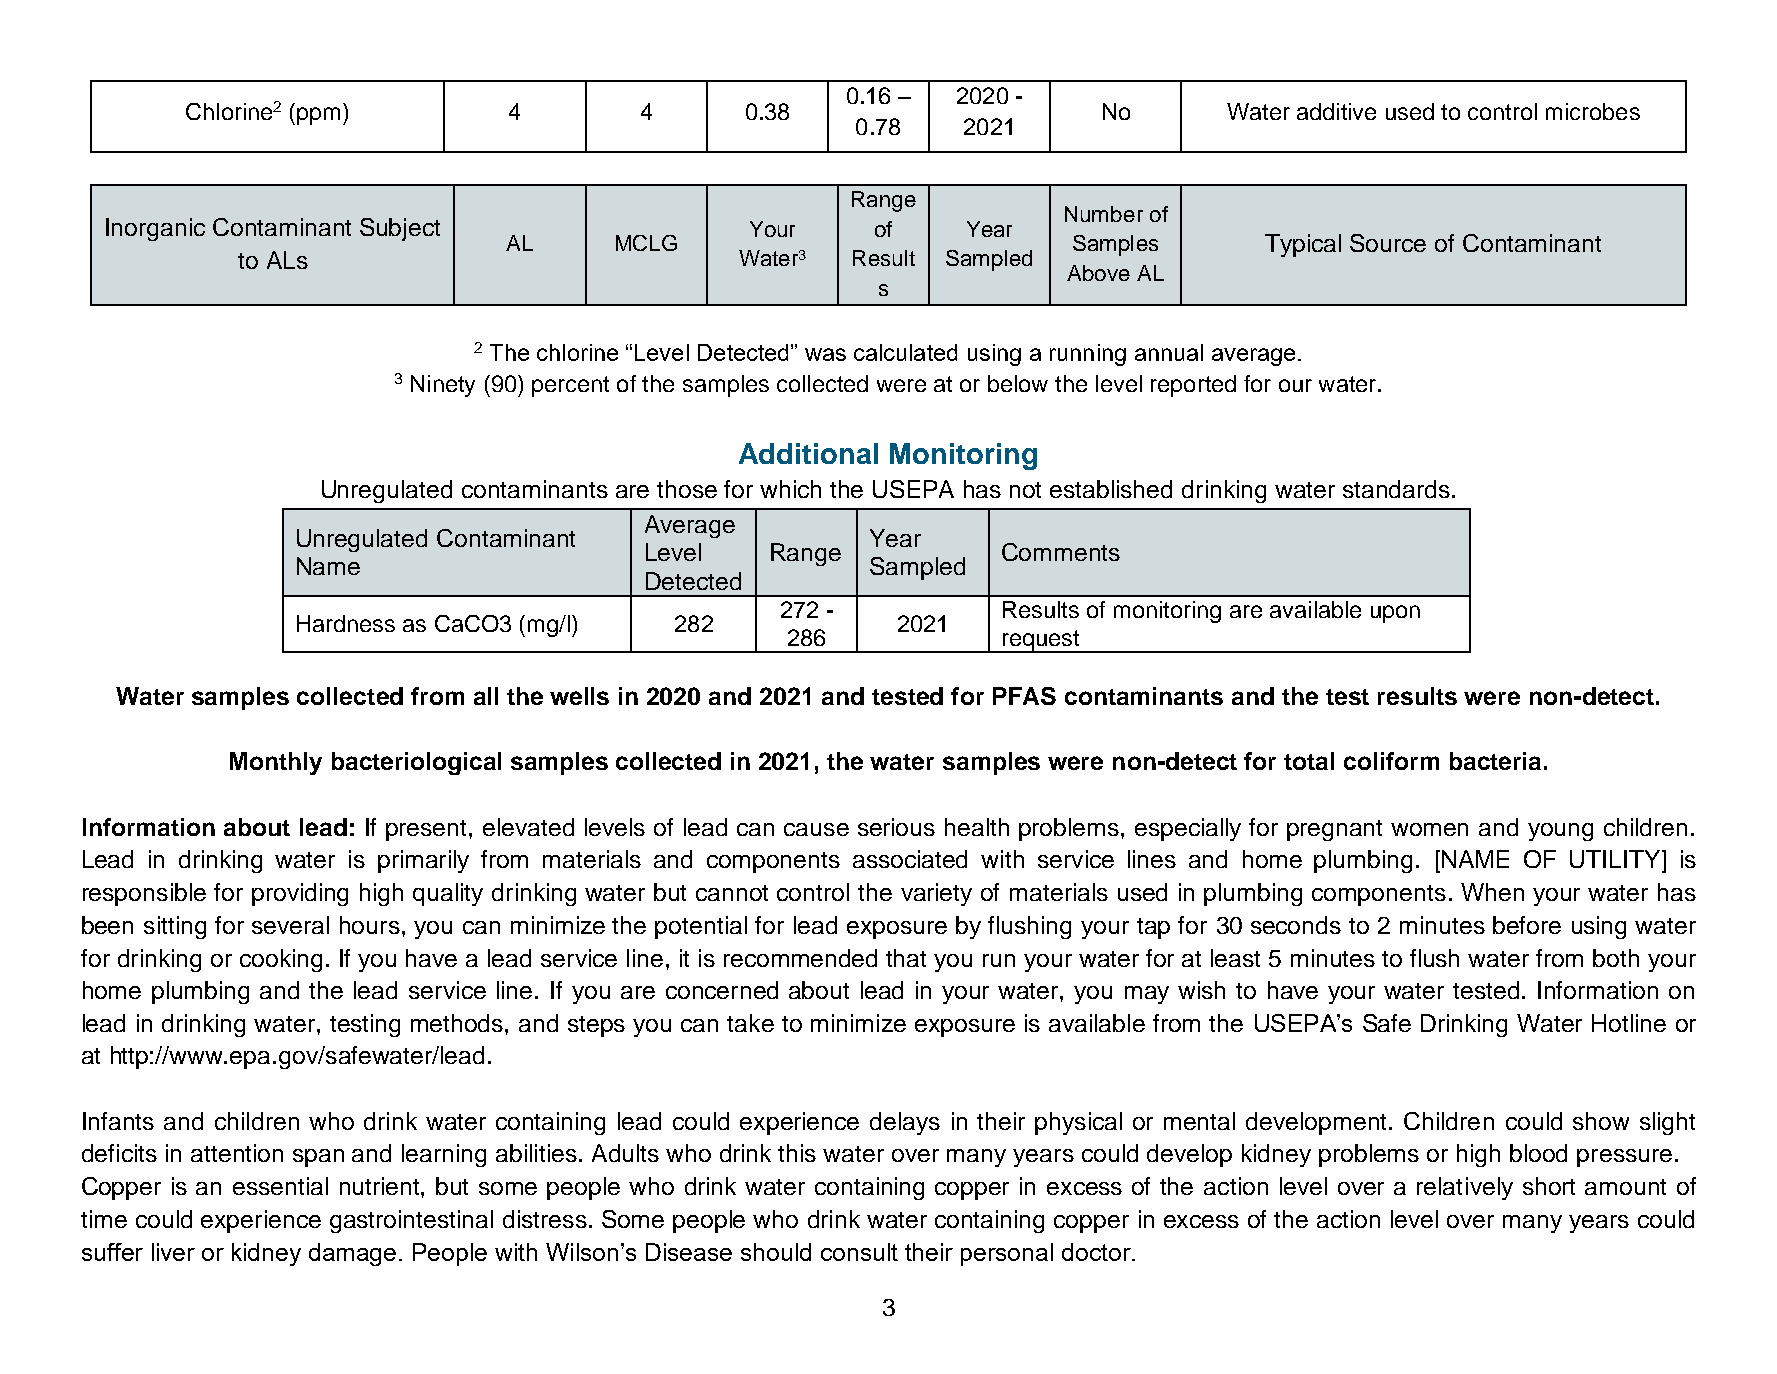  I want to click on consult, so click(859, 1252).
